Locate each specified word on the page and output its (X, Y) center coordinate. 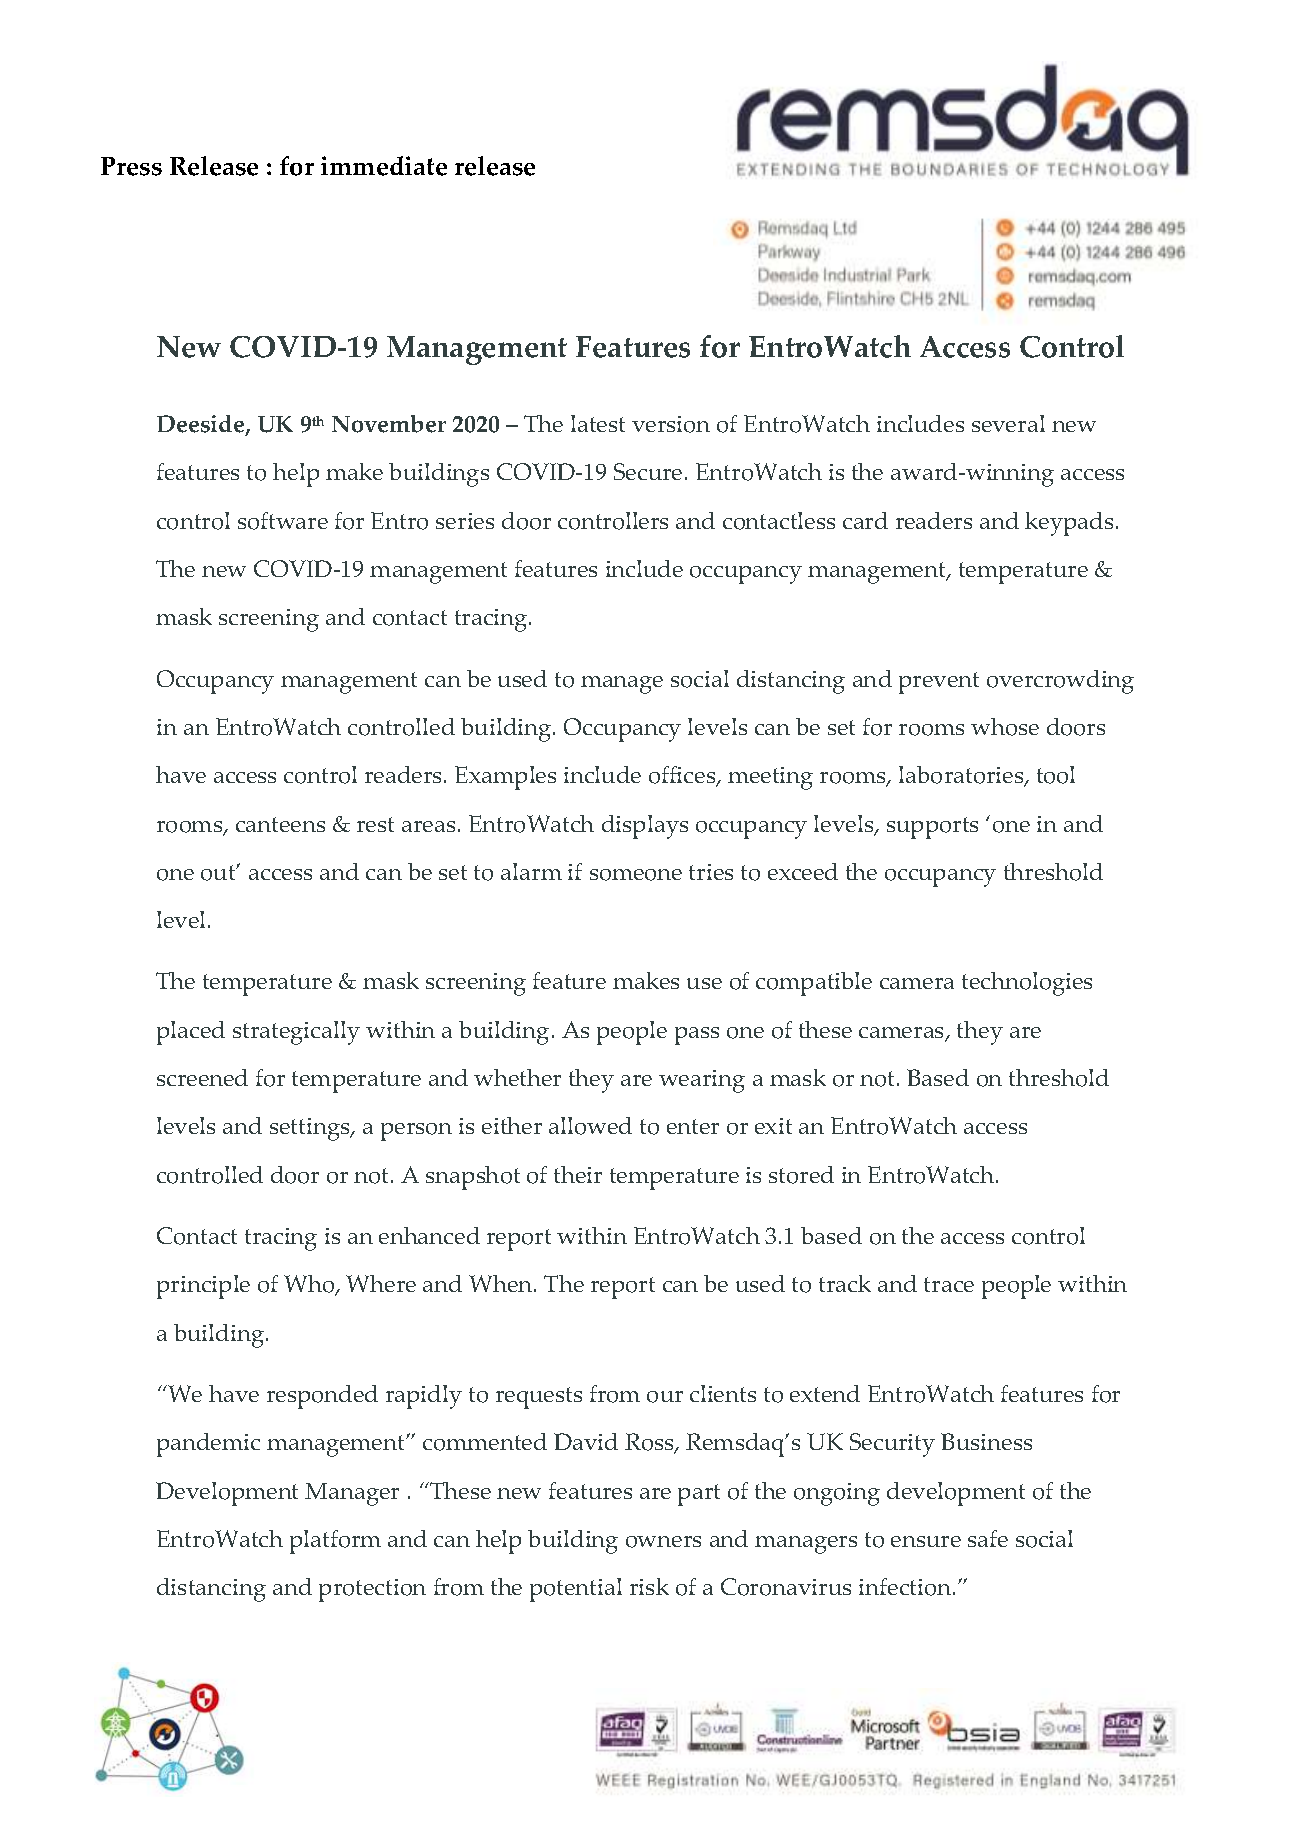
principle (203, 1287)
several (1008, 423)
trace (949, 1284)
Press (131, 166)
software (283, 521)
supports (932, 828)
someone (636, 875)
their (578, 1174)
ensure (926, 1541)
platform (335, 1542)
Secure (648, 471)
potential (576, 1590)
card (865, 520)
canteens (280, 824)
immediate (384, 166)
